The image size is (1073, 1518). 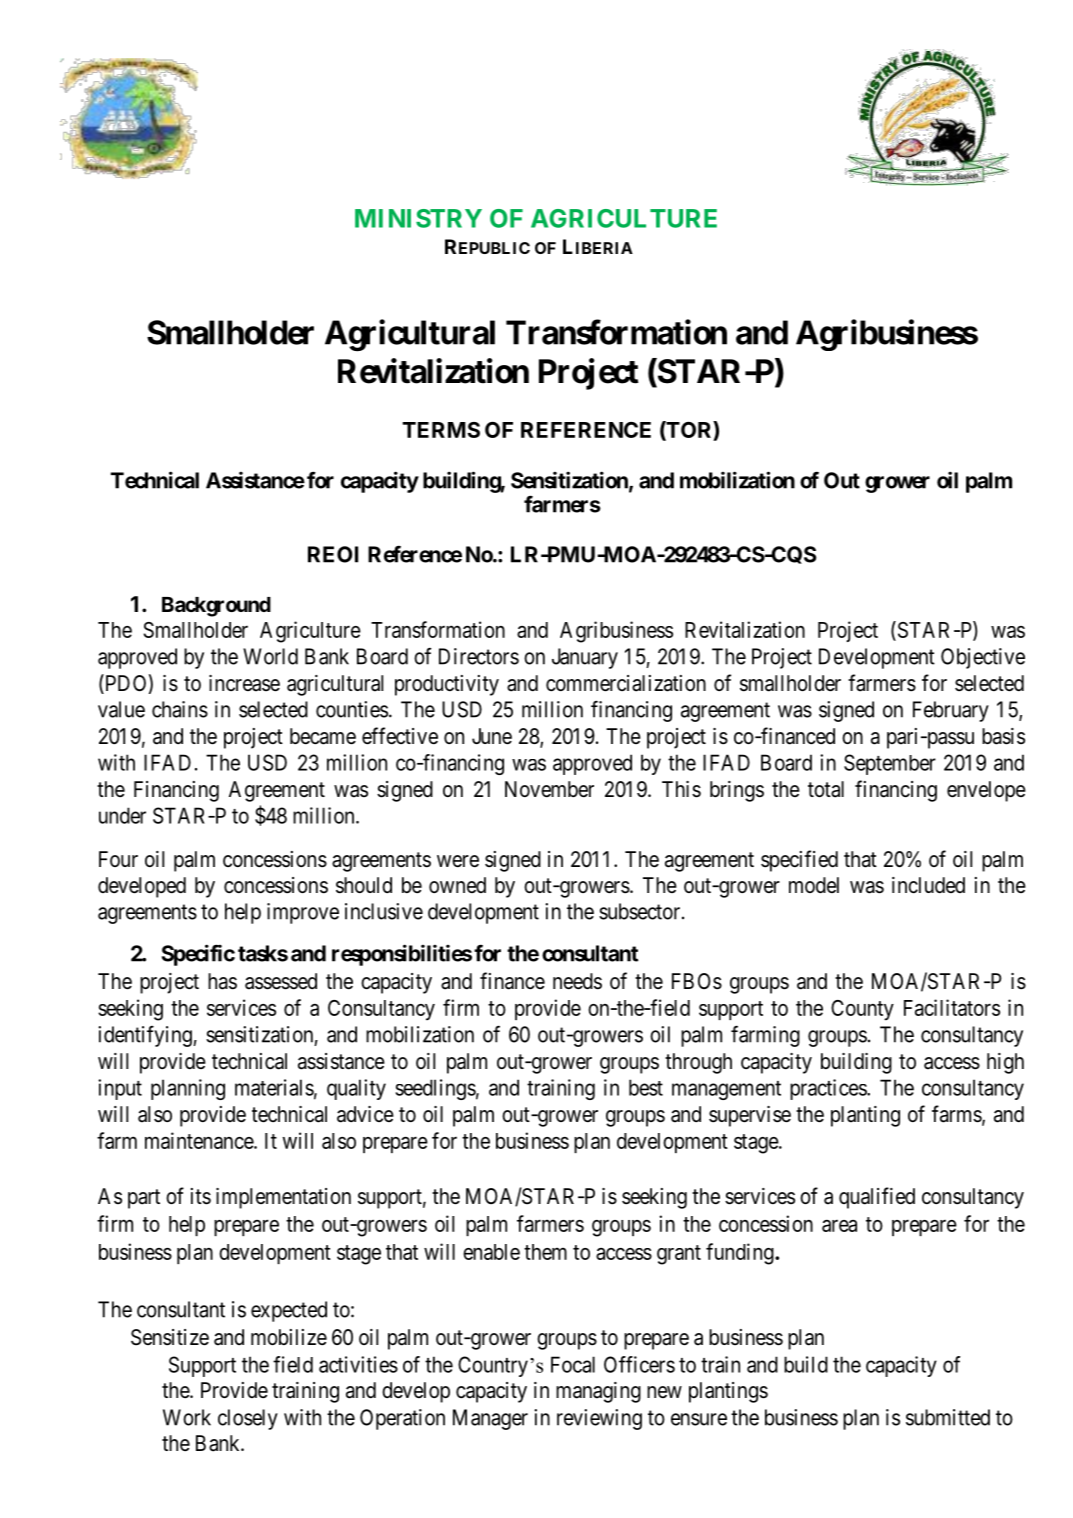 I want to click on has, so click(x=222, y=981).
